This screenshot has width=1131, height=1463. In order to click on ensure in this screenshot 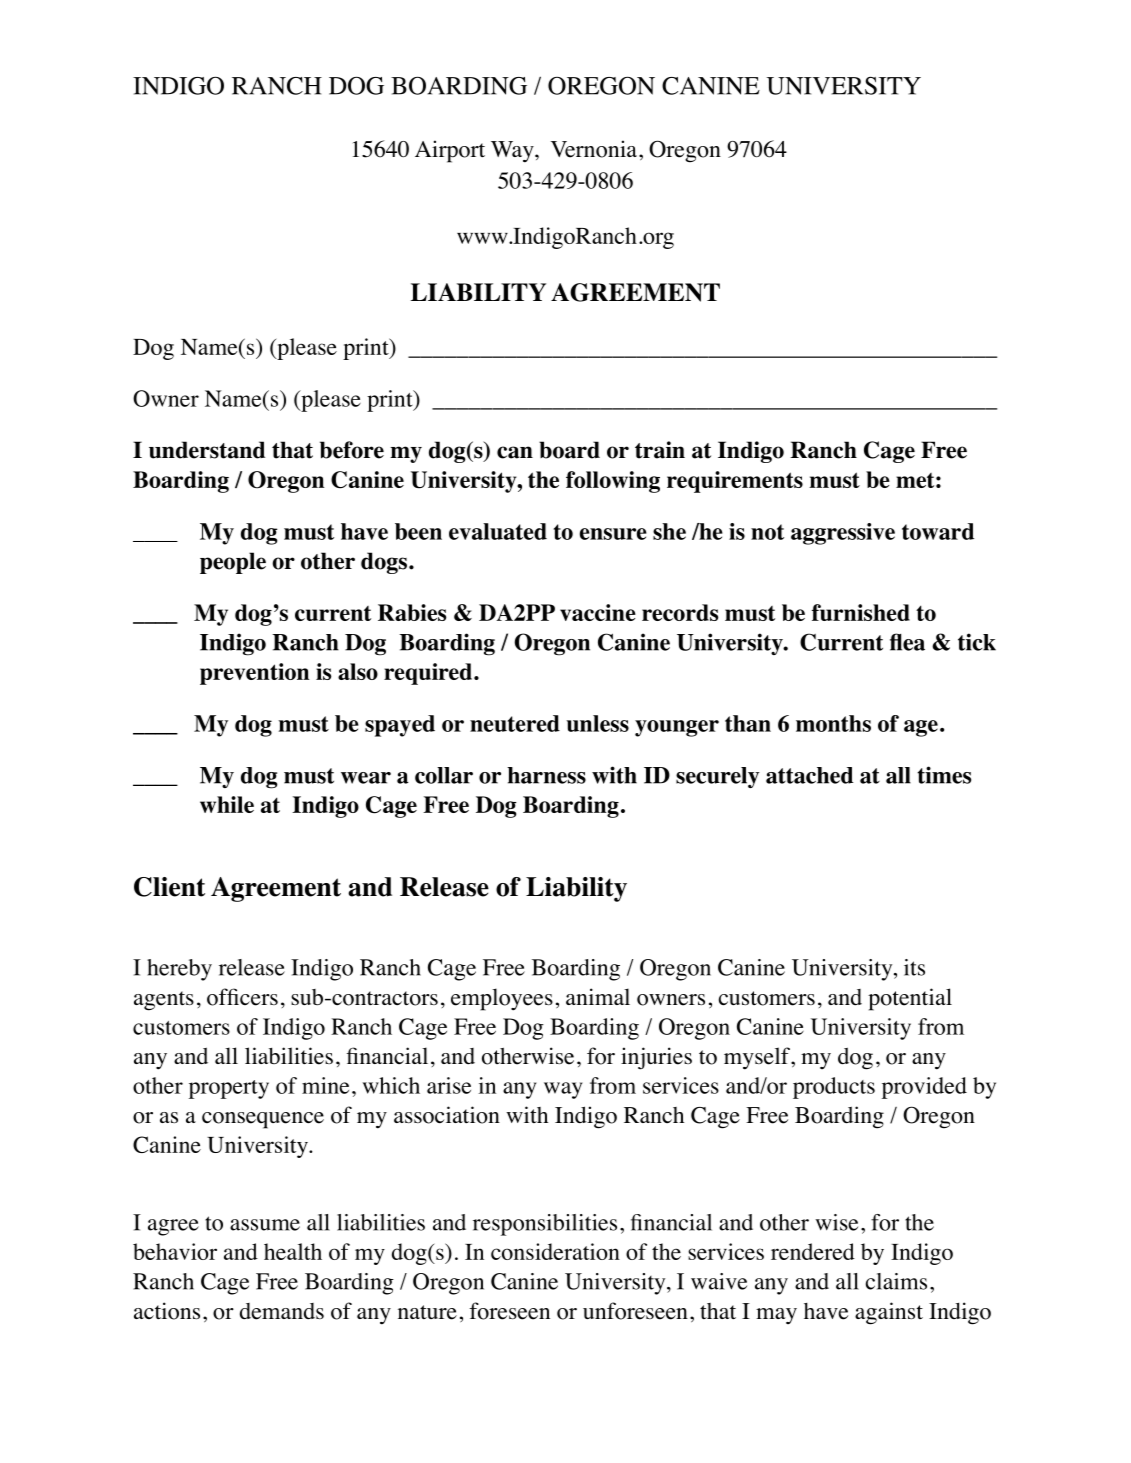, I will do `click(613, 534)`.
